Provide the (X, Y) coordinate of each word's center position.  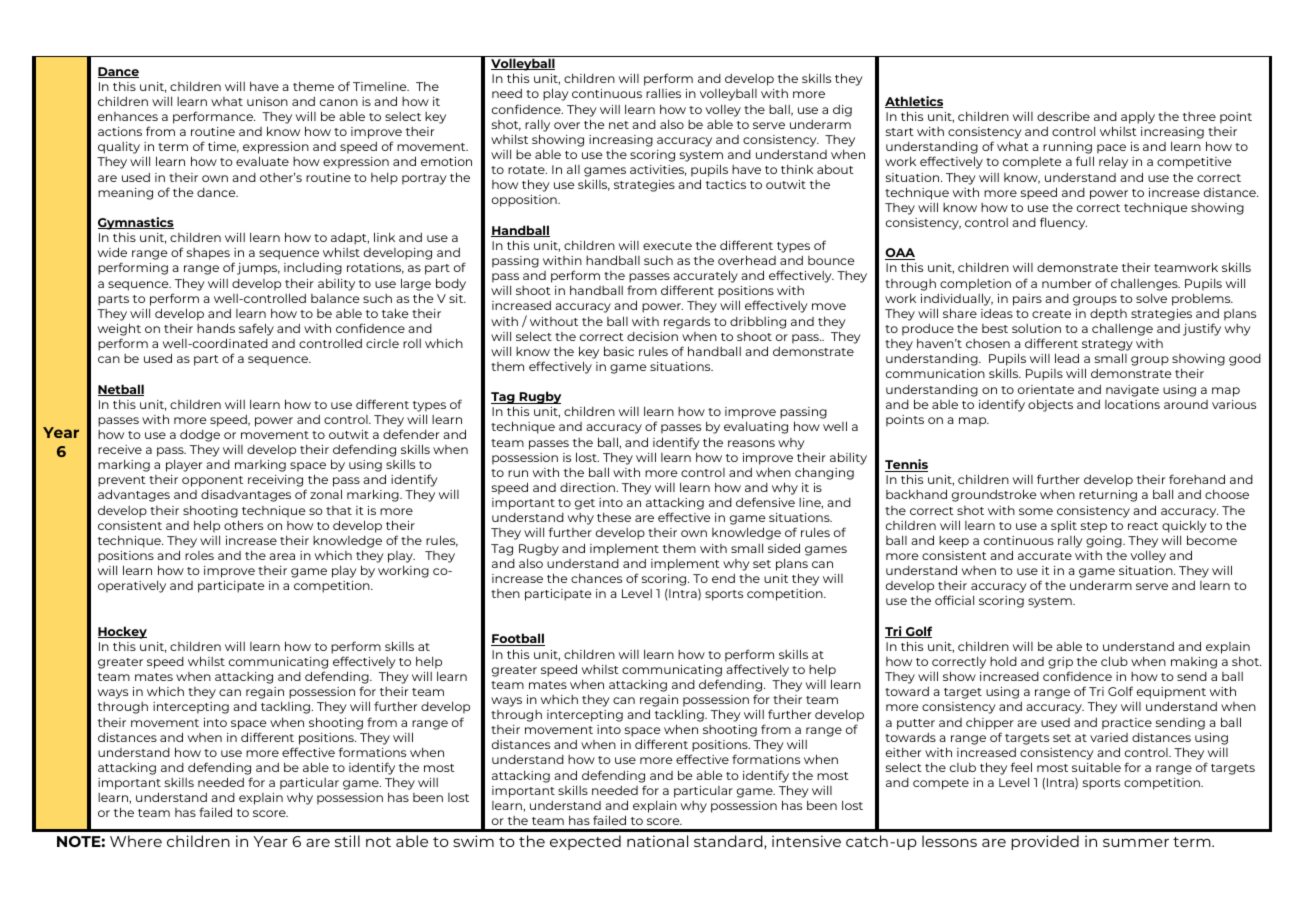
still (347, 841)
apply (1138, 117)
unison (267, 101)
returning (1108, 496)
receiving (277, 482)
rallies (663, 93)
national (657, 841)
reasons (751, 443)
